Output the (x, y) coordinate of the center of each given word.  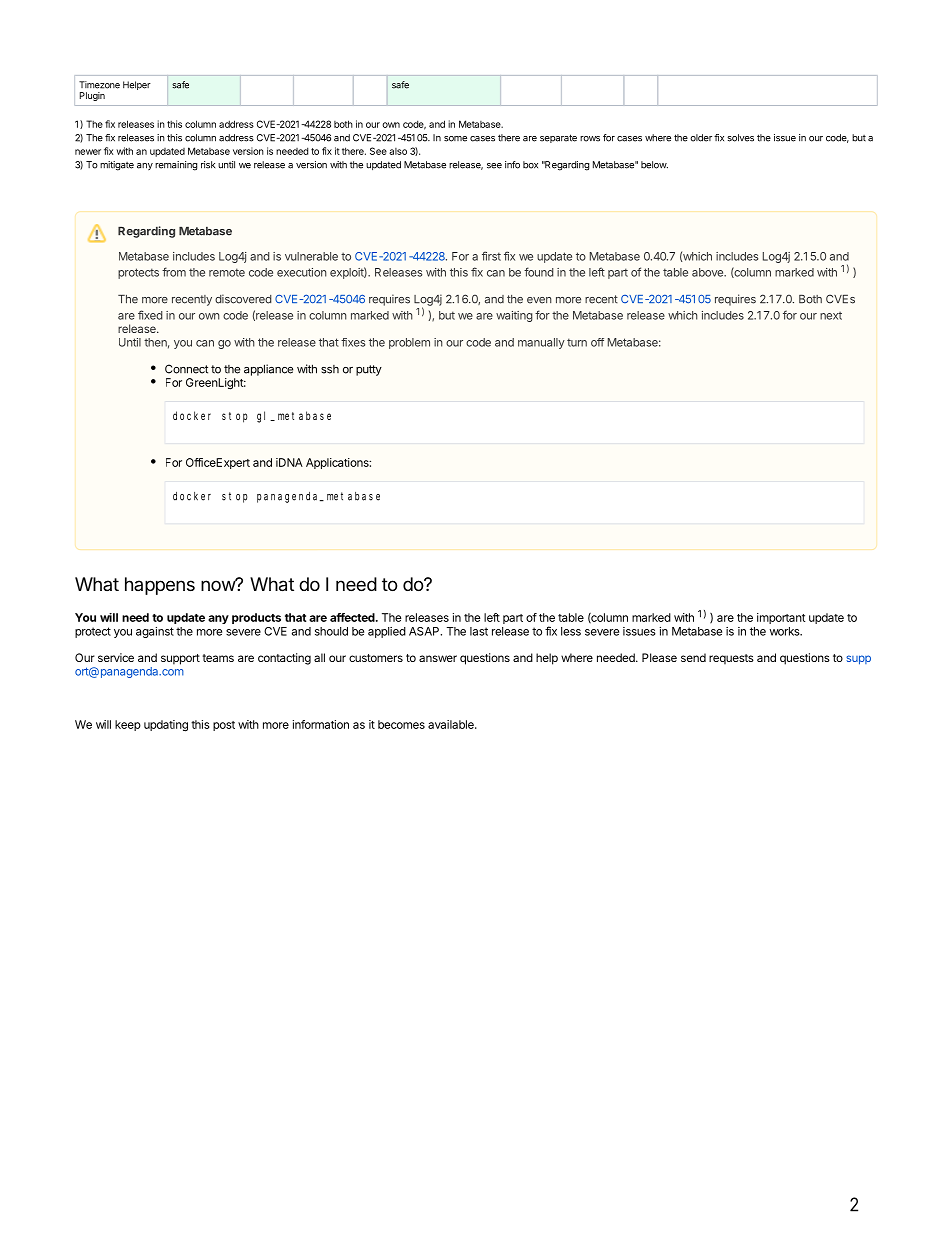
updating (166, 726)
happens (160, 586)
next (831, 316)
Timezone (99, 85)
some (455, 139)
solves (740, 138)
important (781, 618)
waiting (514, 316)
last (479, 631)
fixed (150, 315)
